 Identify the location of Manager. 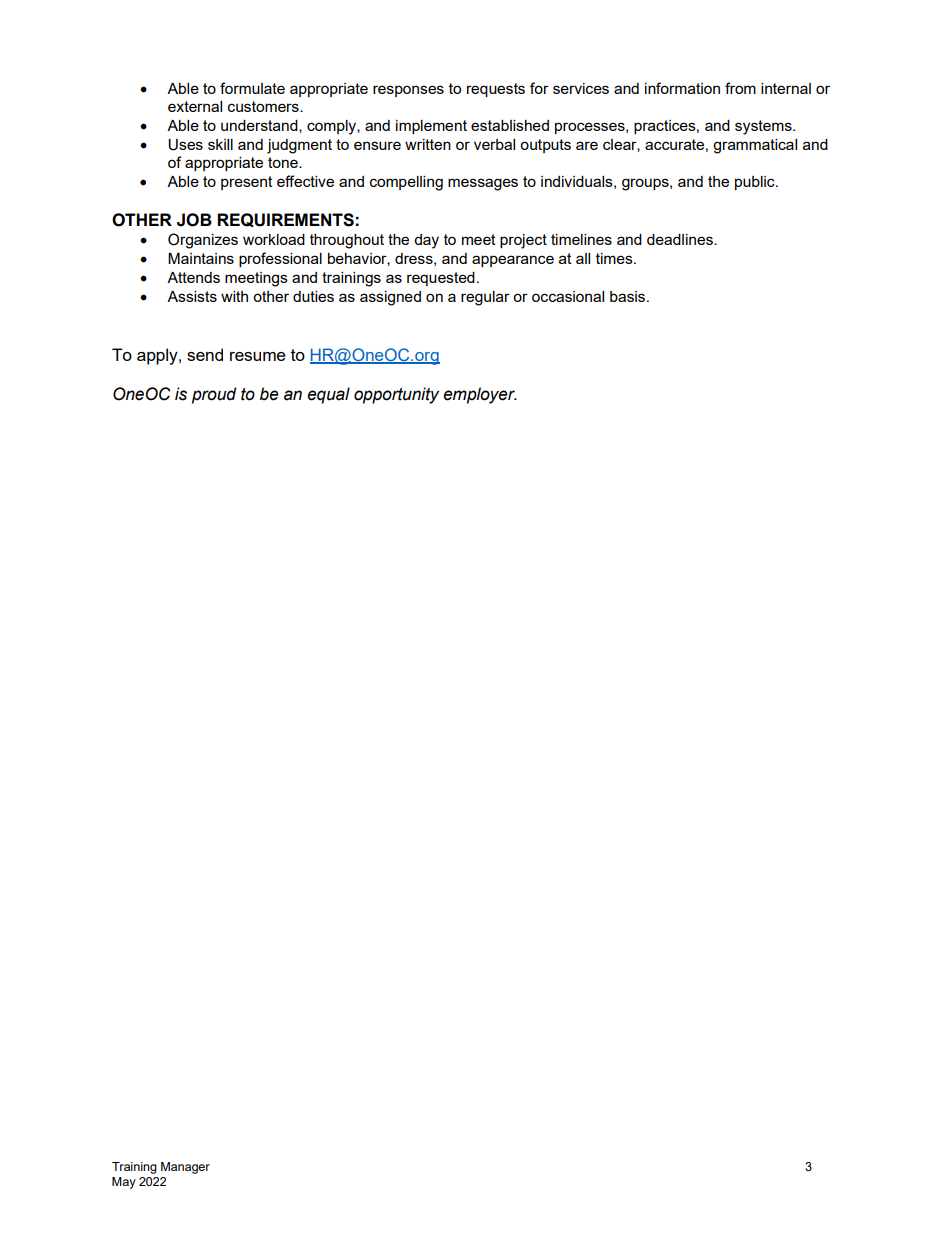
(185, 1168).
